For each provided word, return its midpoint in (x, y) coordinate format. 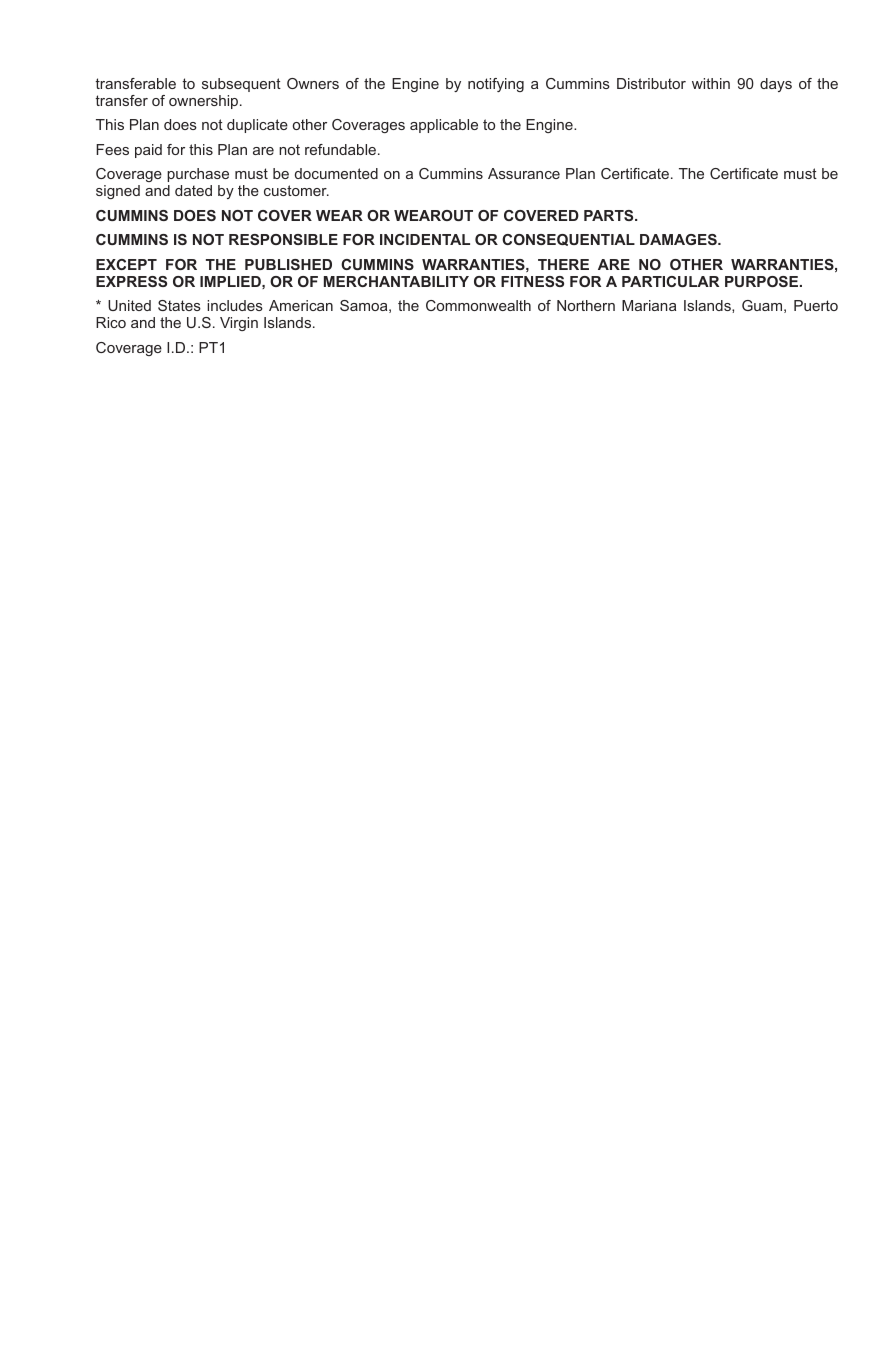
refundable (342, 149)
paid (148, 151)
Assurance (524, 173)
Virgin (239, 324)
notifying (496, 85)
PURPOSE (763, 281)
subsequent (241, 85)
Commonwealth (478, 305)
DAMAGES (679, 239)
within (711, 83)
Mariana (649, 305)
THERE (563, 264)
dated (193, 190)
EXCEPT (126, 264)
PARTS (610, 215)
